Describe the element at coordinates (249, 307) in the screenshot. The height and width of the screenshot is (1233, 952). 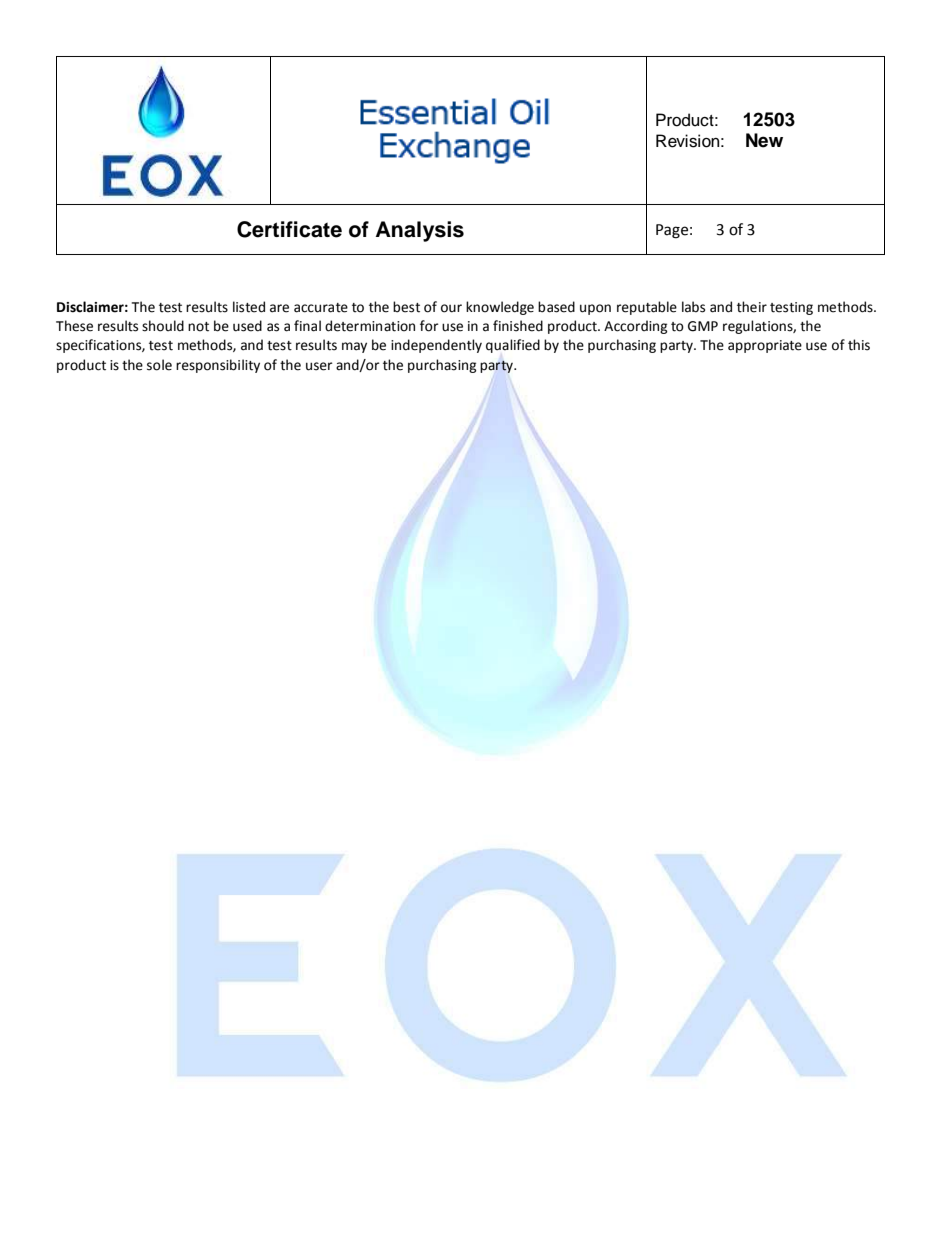
I see `listed` at that location.
